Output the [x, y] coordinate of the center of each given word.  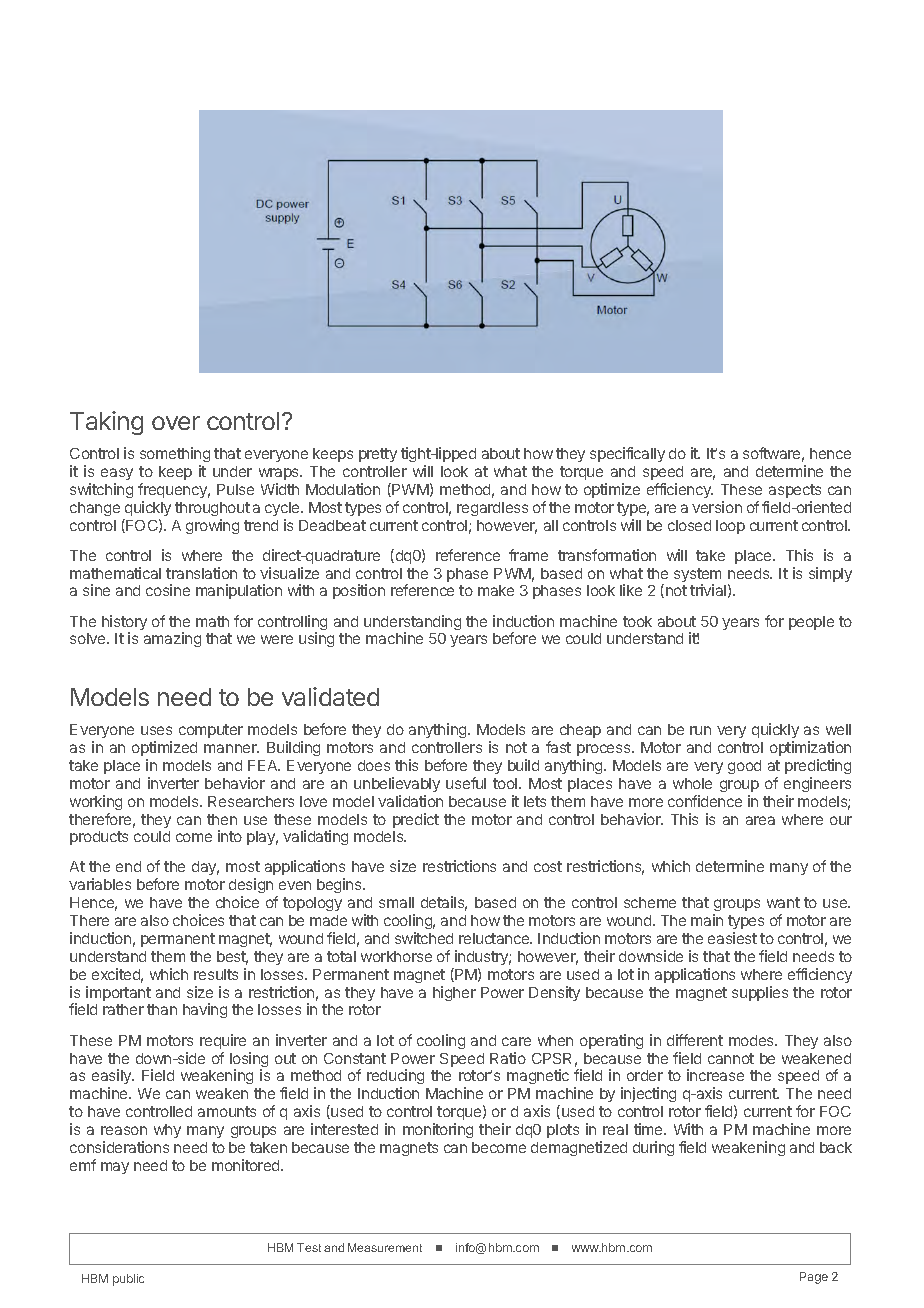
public [128, 1280]
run [700, 730]
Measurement [385, 1247]
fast [558, 747]
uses [156, 730]
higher [454, 993]
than [162, 1009]
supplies [760, 993]
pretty [378, 455]
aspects [795, 491]
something [175, 456]
